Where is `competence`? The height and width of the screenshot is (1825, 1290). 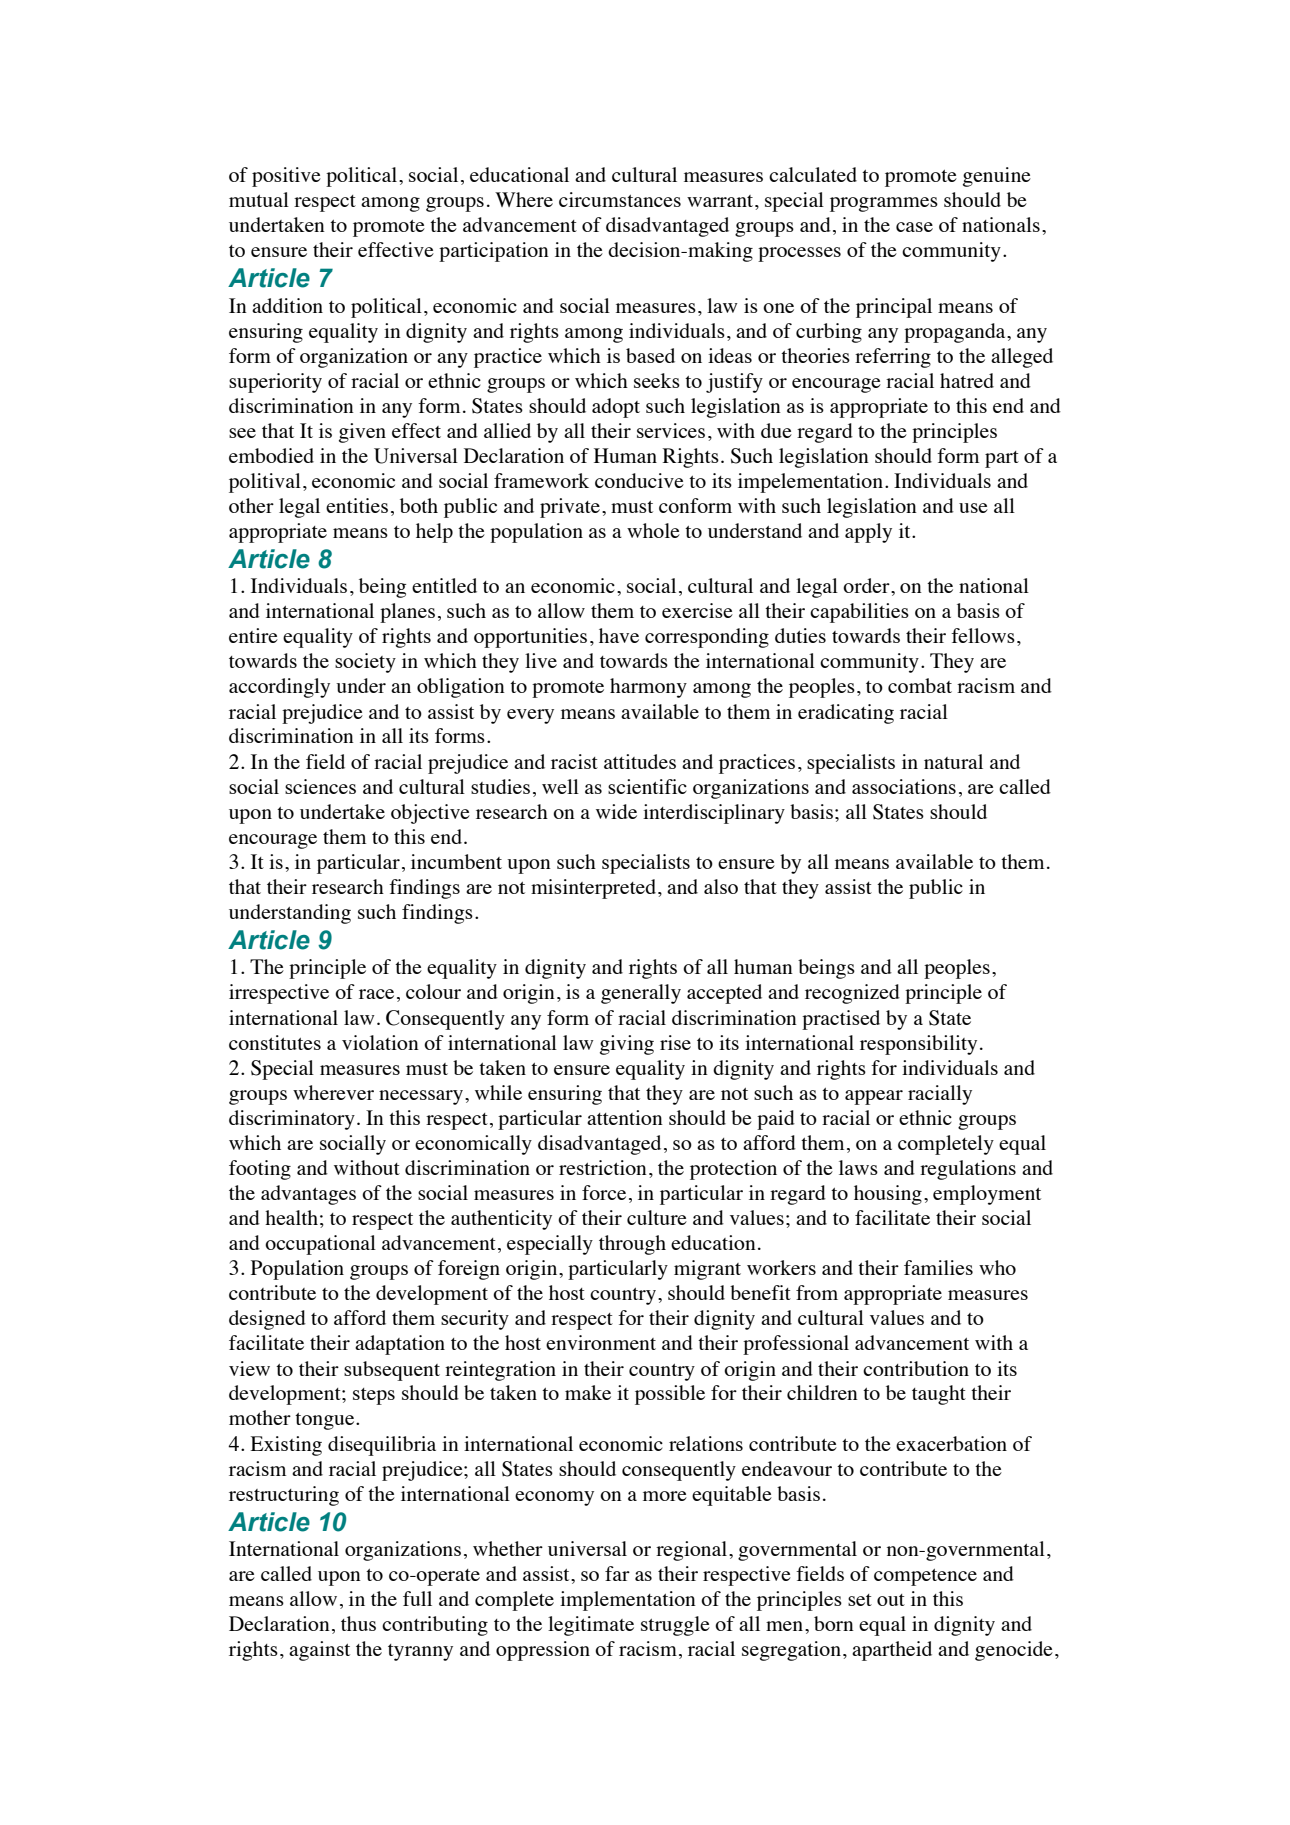
competence is located at coordinates (925, 1577).
